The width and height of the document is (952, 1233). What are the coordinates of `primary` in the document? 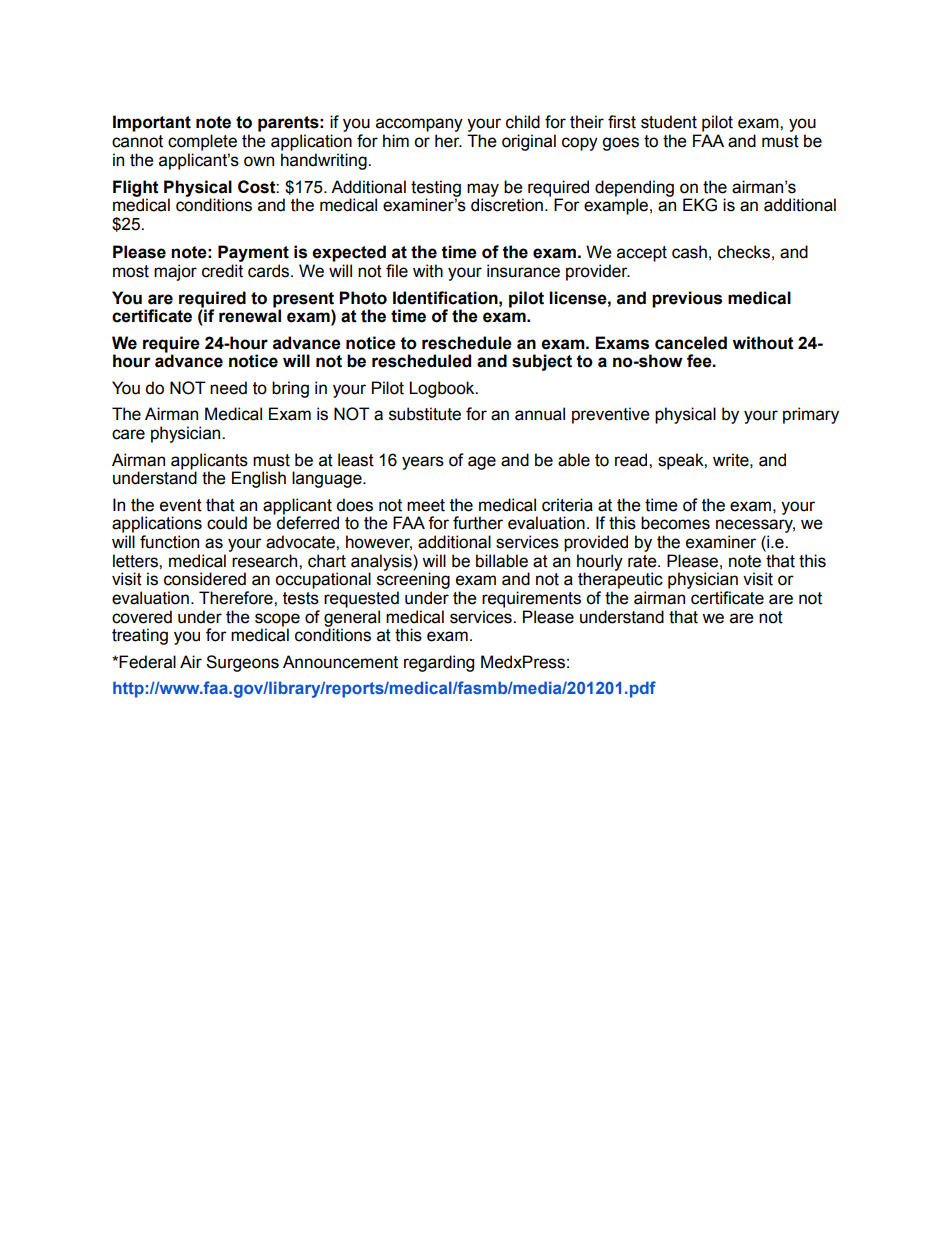 It's located at (811, 415).
